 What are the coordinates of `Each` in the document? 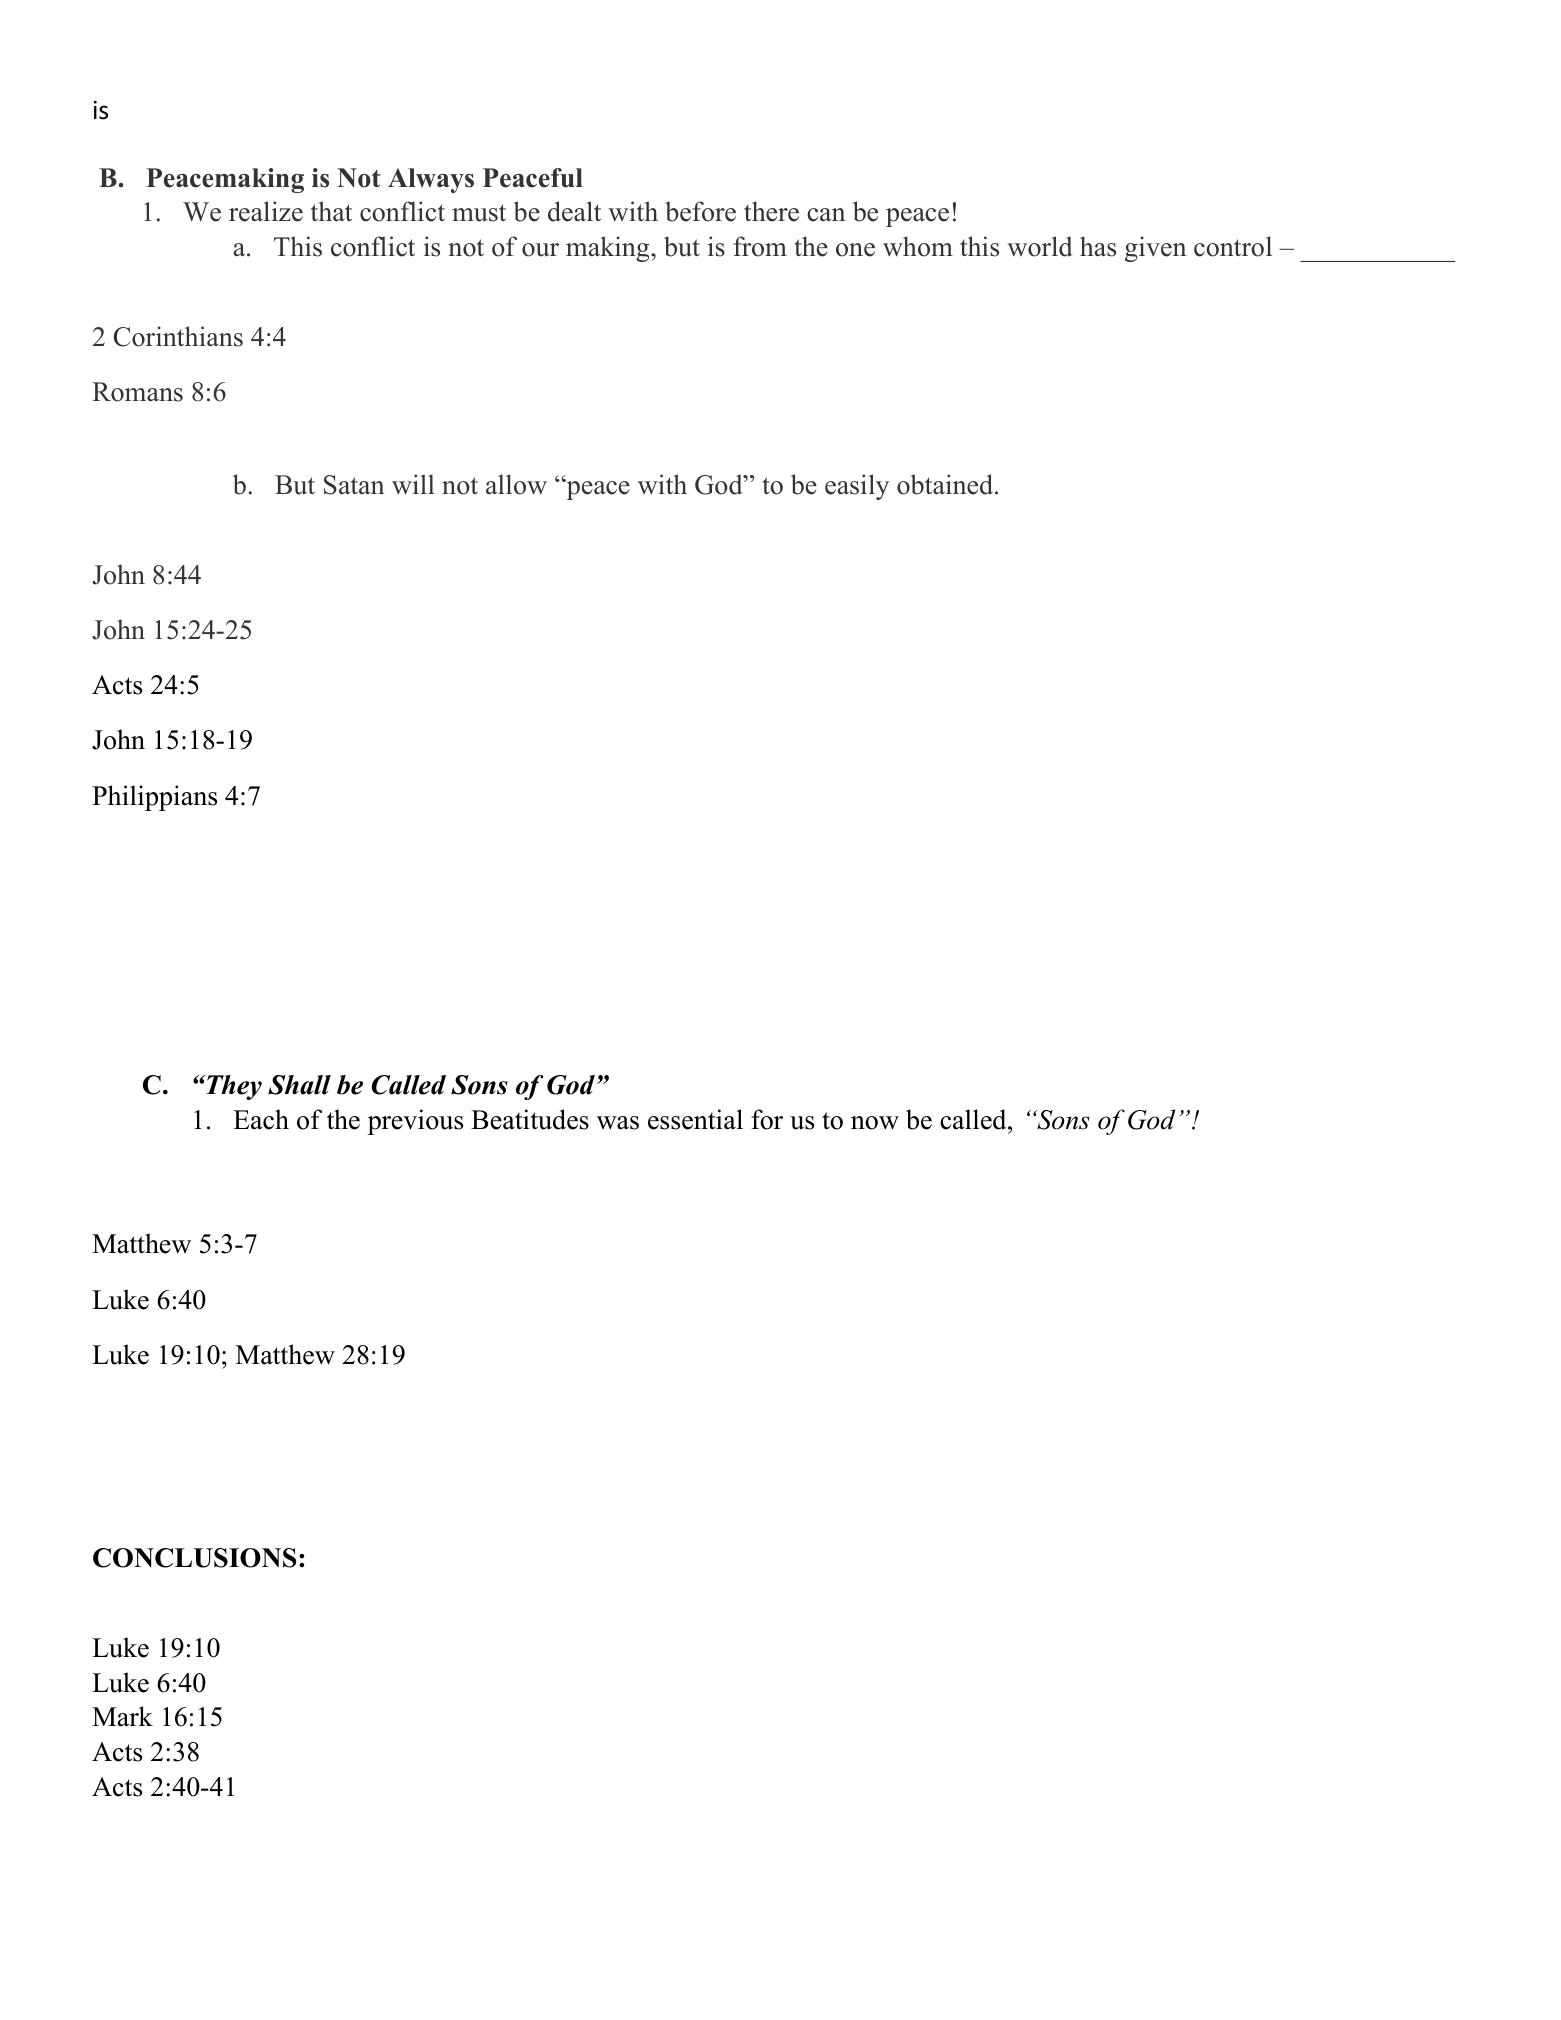 It's located at (261, 1119).
